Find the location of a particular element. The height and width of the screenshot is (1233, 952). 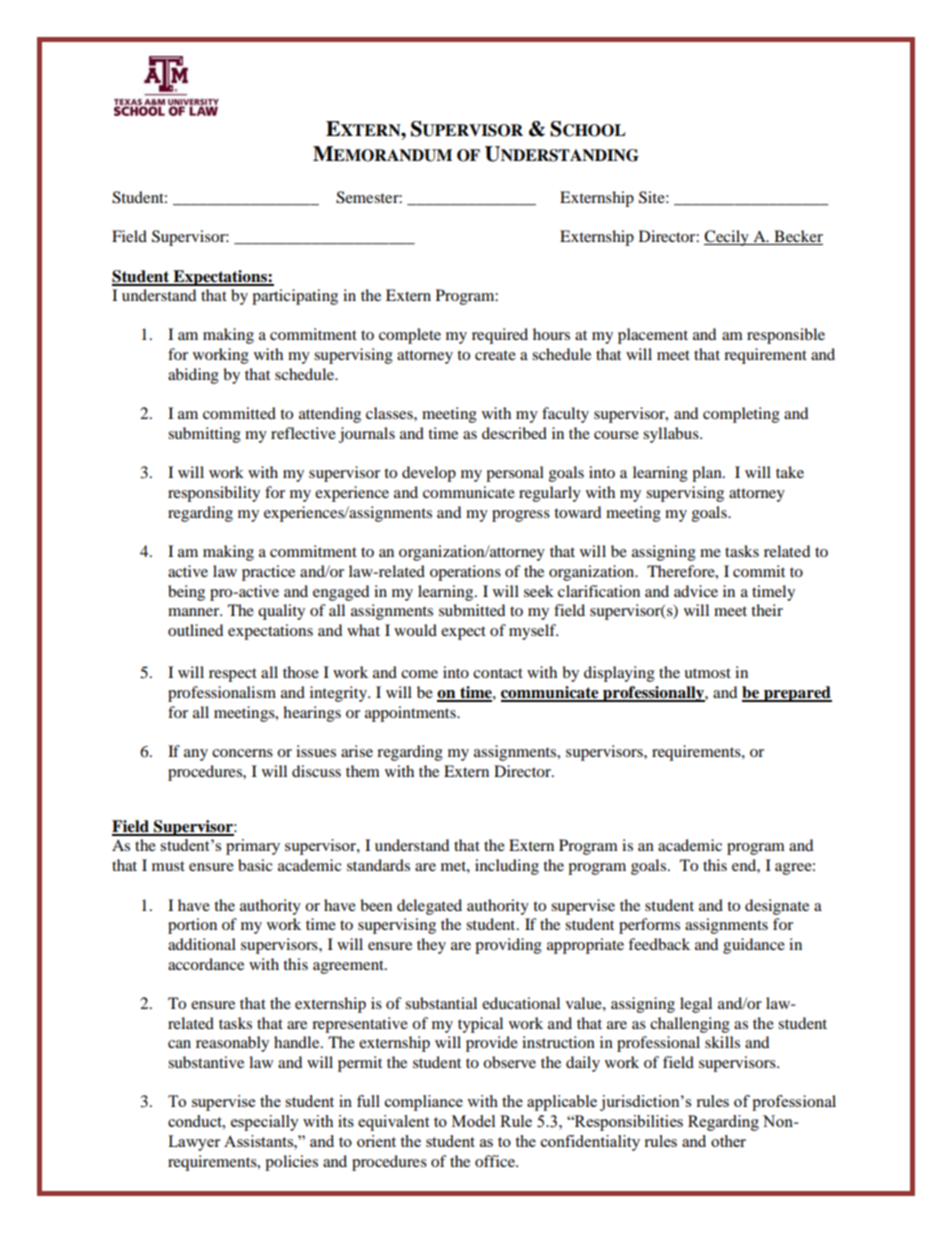

submitting is located at coordinates (204, 435).
